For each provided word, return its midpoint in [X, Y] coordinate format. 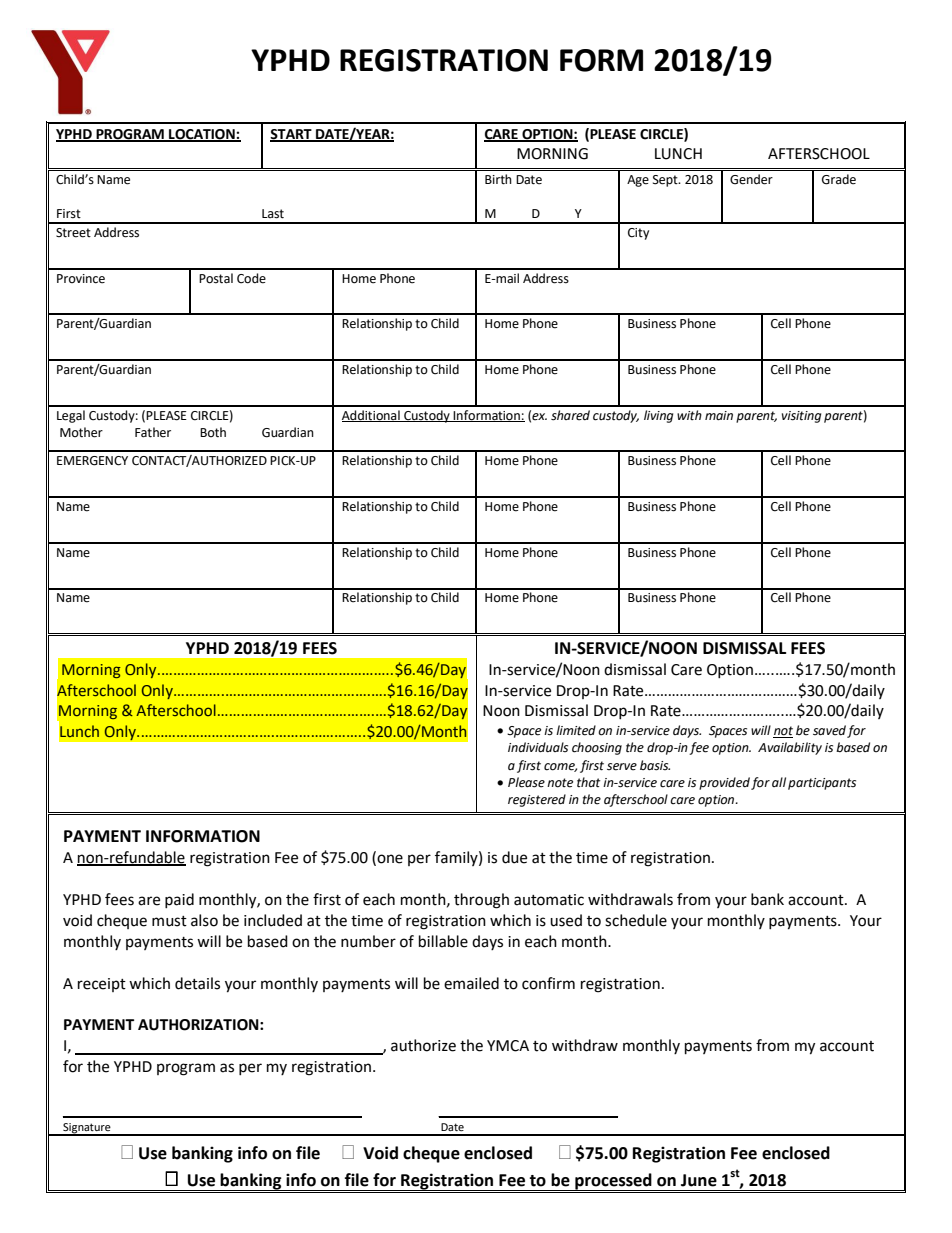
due [514, 857]
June [699, 1180]
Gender [751, 179]
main [719, 415]
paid [179, 900]
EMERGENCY [92, 461]
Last [273, 214]
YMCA [508, 1046]
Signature [87, 1129]
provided [724, 783]
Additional [372, 416]
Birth [498, 179]
